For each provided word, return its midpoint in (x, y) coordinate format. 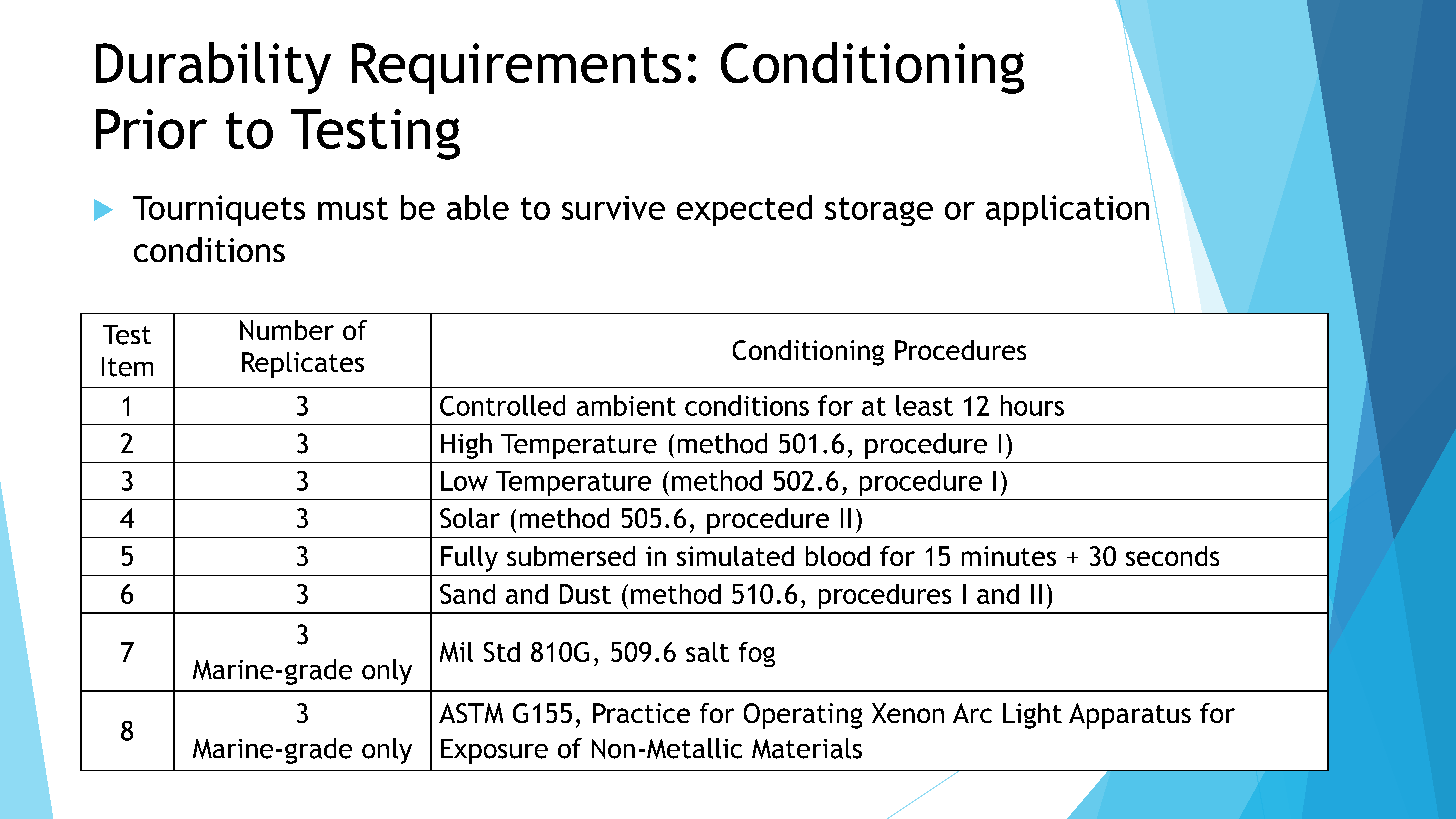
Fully (469, 559)
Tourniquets (219, 210)
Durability (213, 68)
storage (879, 211)
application (1067, 210)
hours (1032, 405)
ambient (626, 405)
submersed (571, 556)
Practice (641, 713)
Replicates (303, 365)
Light (1032, 716)
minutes (1009, 556)
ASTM (471, 713)
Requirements (516, 68)
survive (613, 208)
